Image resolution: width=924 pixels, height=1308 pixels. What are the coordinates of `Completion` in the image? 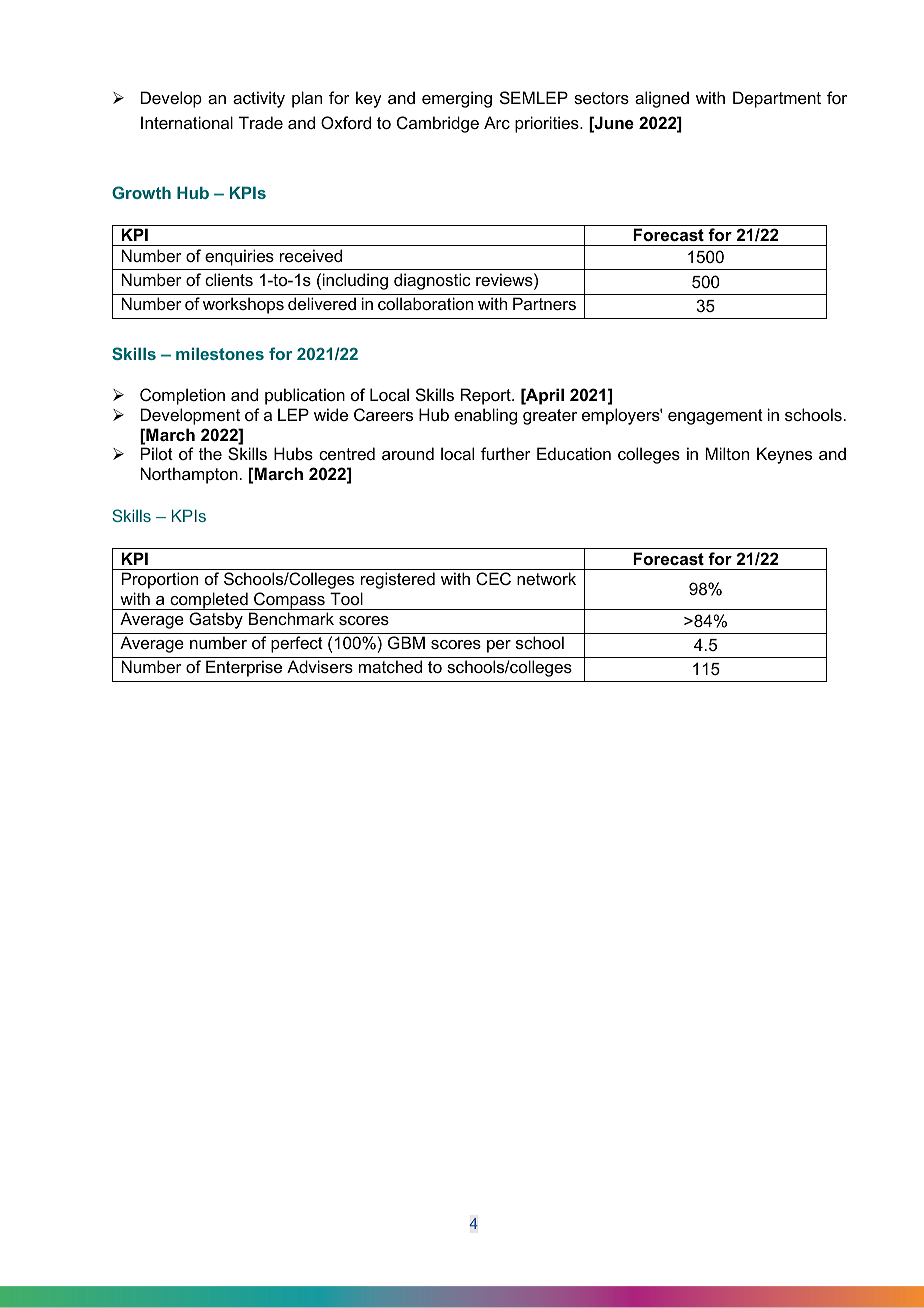 It's located at (182, 396).
